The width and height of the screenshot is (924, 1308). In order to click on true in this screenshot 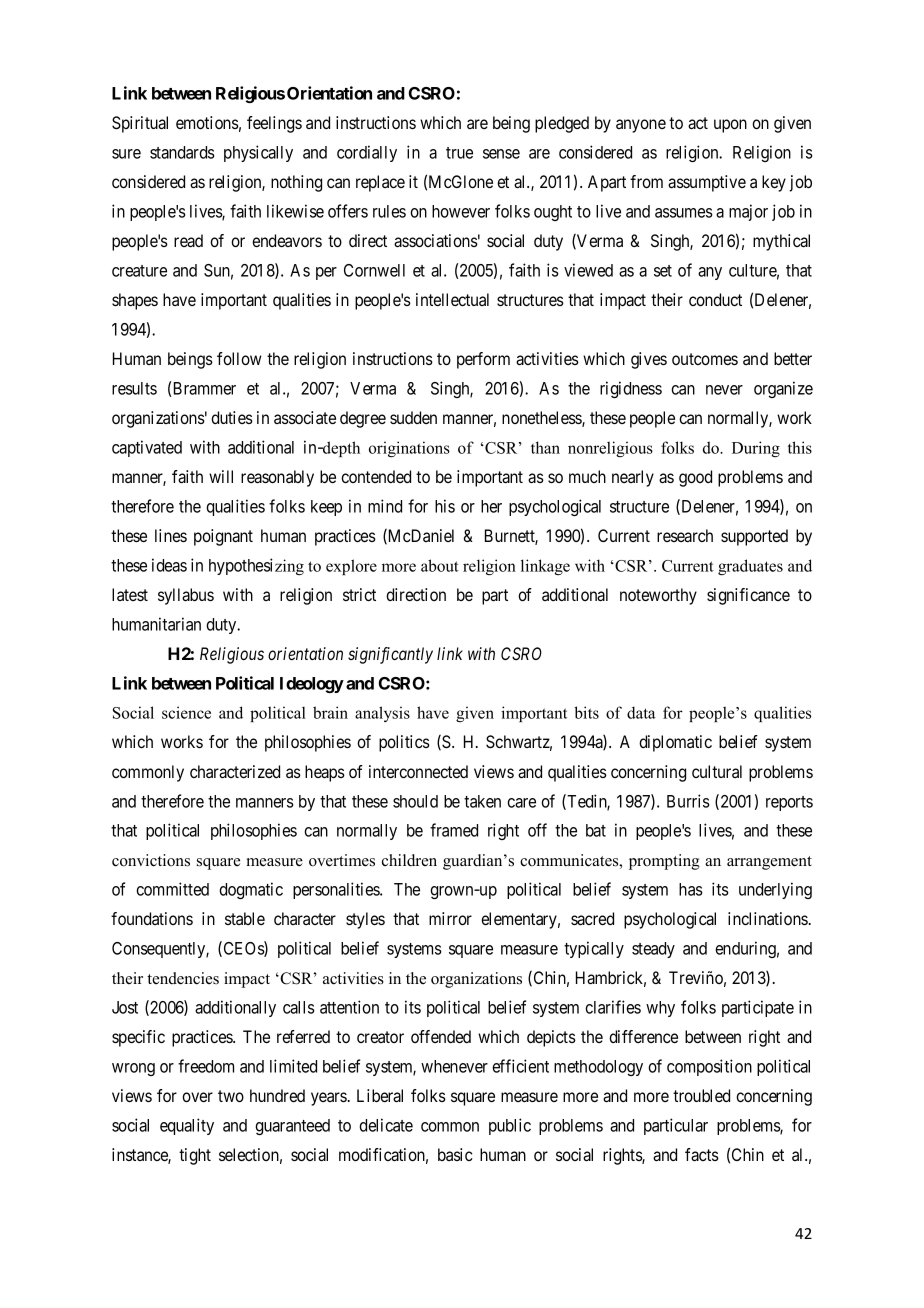, I will do `click(459, 153)`.
